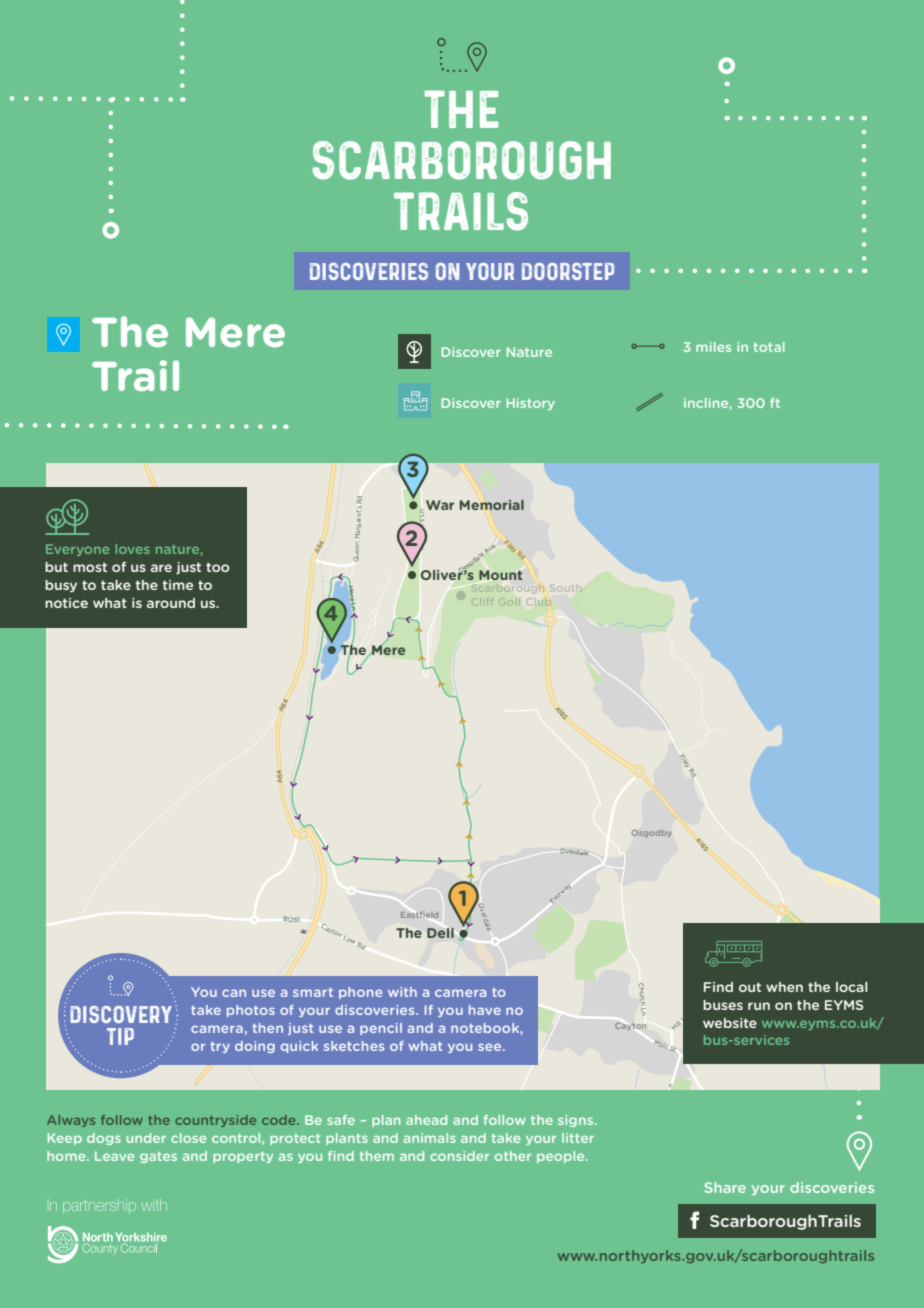  What do you see at coordinates (531, 404) in the image?
I see `History` at bounding box center [531, 404].
